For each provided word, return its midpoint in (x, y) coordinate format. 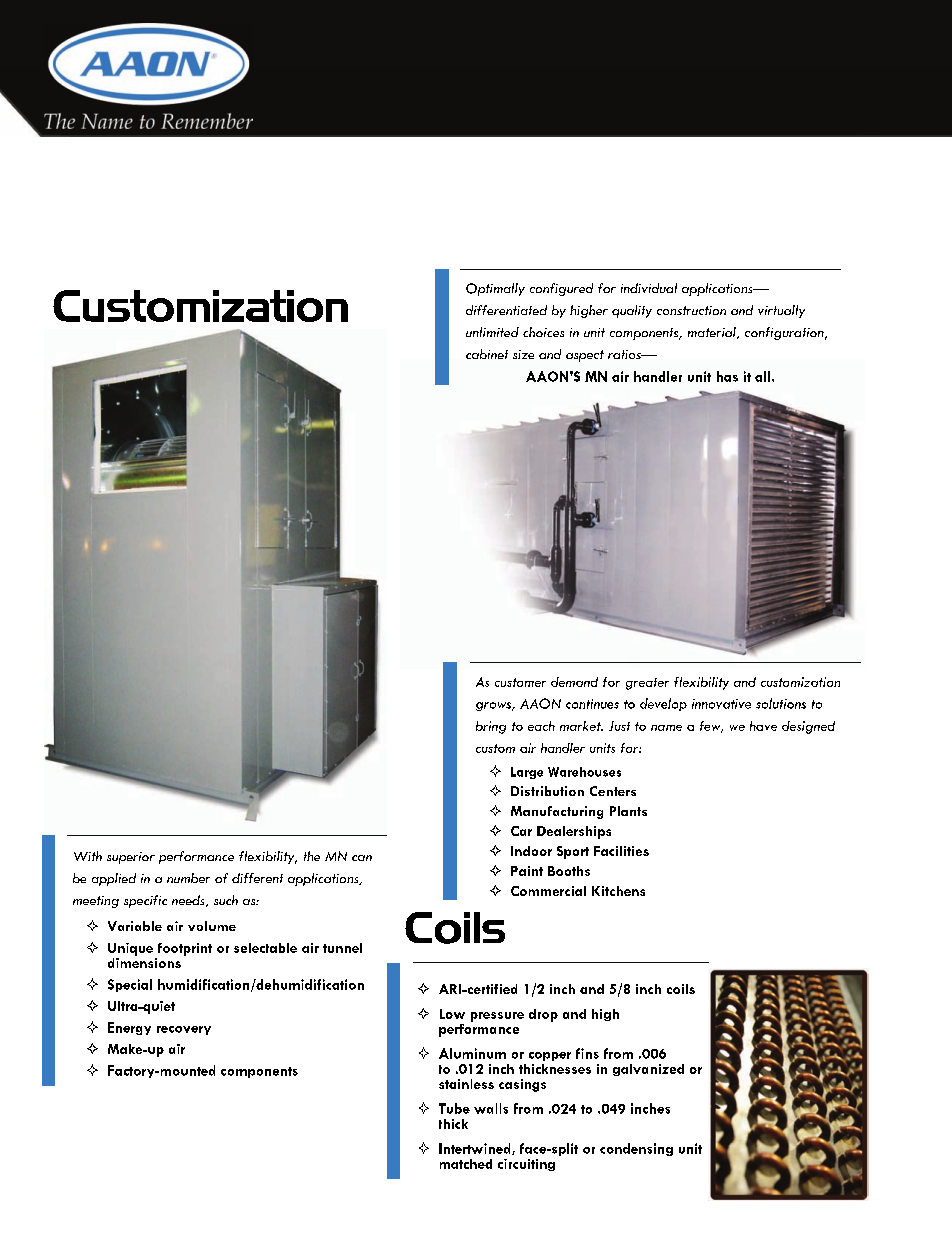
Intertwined (476, 1149)
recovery (184, 1030)
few (711, 727)
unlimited (492, 332)
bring (491, 727)
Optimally (495, 289)
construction (691, 310)
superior (131, 858)
